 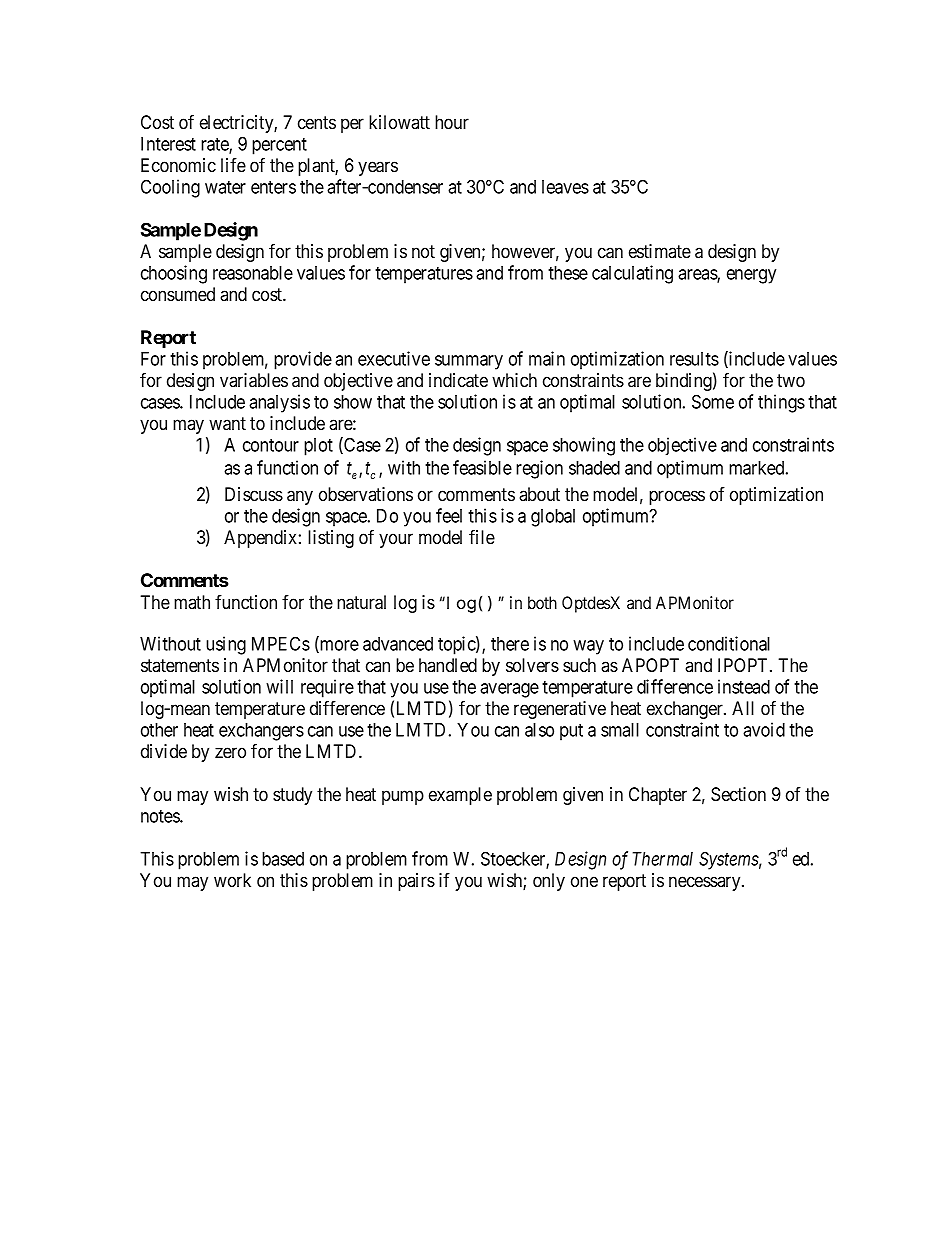 What do you see at coordinates (254, 380) in the screenshot?
I see `variables` at bounding box center [254, 380].
